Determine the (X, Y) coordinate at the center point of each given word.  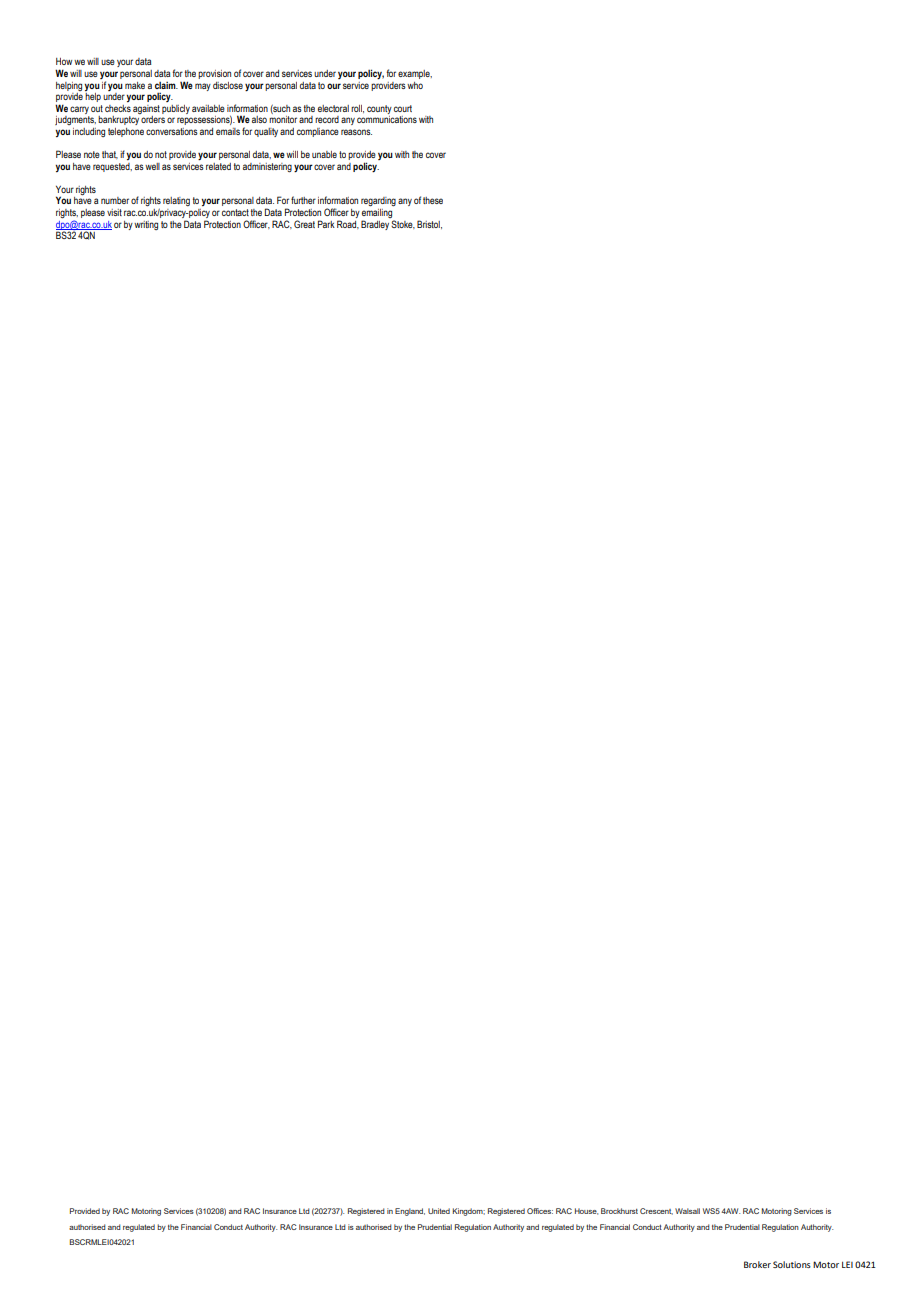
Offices (540, 1211)
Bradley (375, 225)
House (586, 1211)
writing (146, 225)
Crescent (656, 1211)
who (415, 85)
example (415, 74)
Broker (757, 1264)
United (439, 1211)
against (146, 109)
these (433, 200)
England (410, 1212)
